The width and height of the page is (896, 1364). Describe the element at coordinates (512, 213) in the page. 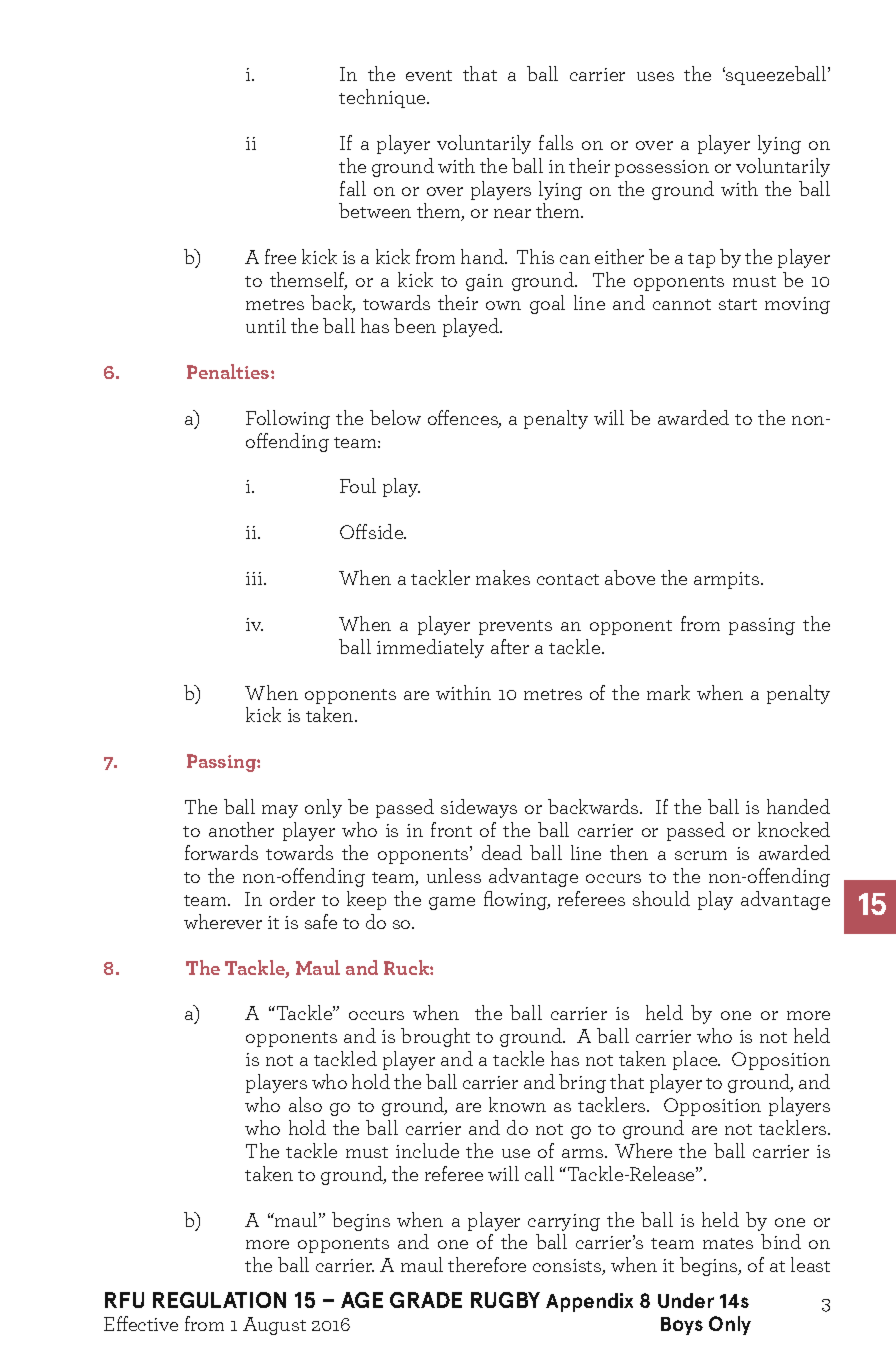

I see `near` at that location.
